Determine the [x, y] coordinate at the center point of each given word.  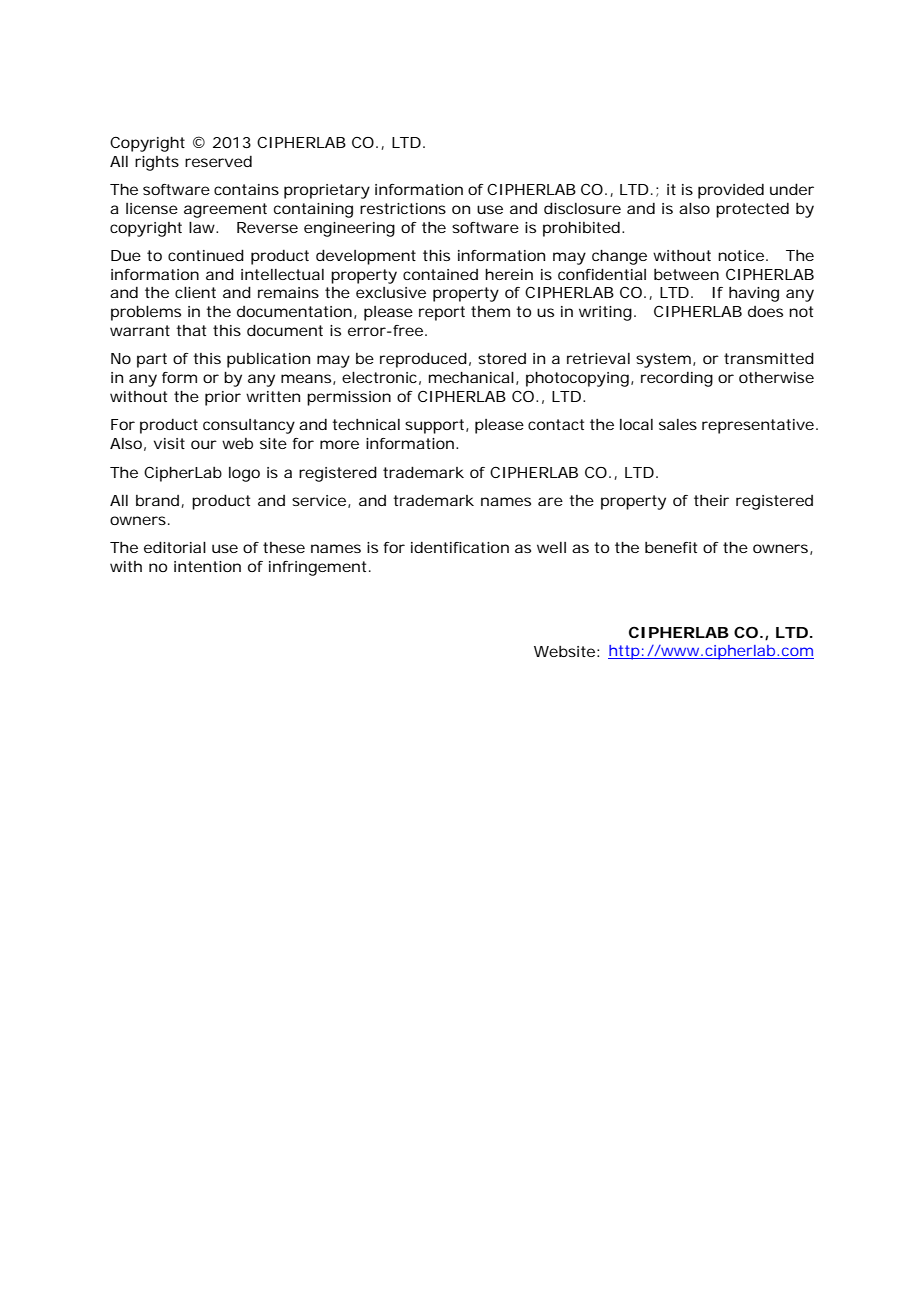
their [711, 500]
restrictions [403, 208]
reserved [218, 161]
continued [206, 255]
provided [731, 191]
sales [678, 424]
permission [349, 398]
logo [244, 474]
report [442, 313]
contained [440, 274]
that [191, 330]
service [321, 501]
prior [223, 398]
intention [207, 566]
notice [743, 255]
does [765, 311]
